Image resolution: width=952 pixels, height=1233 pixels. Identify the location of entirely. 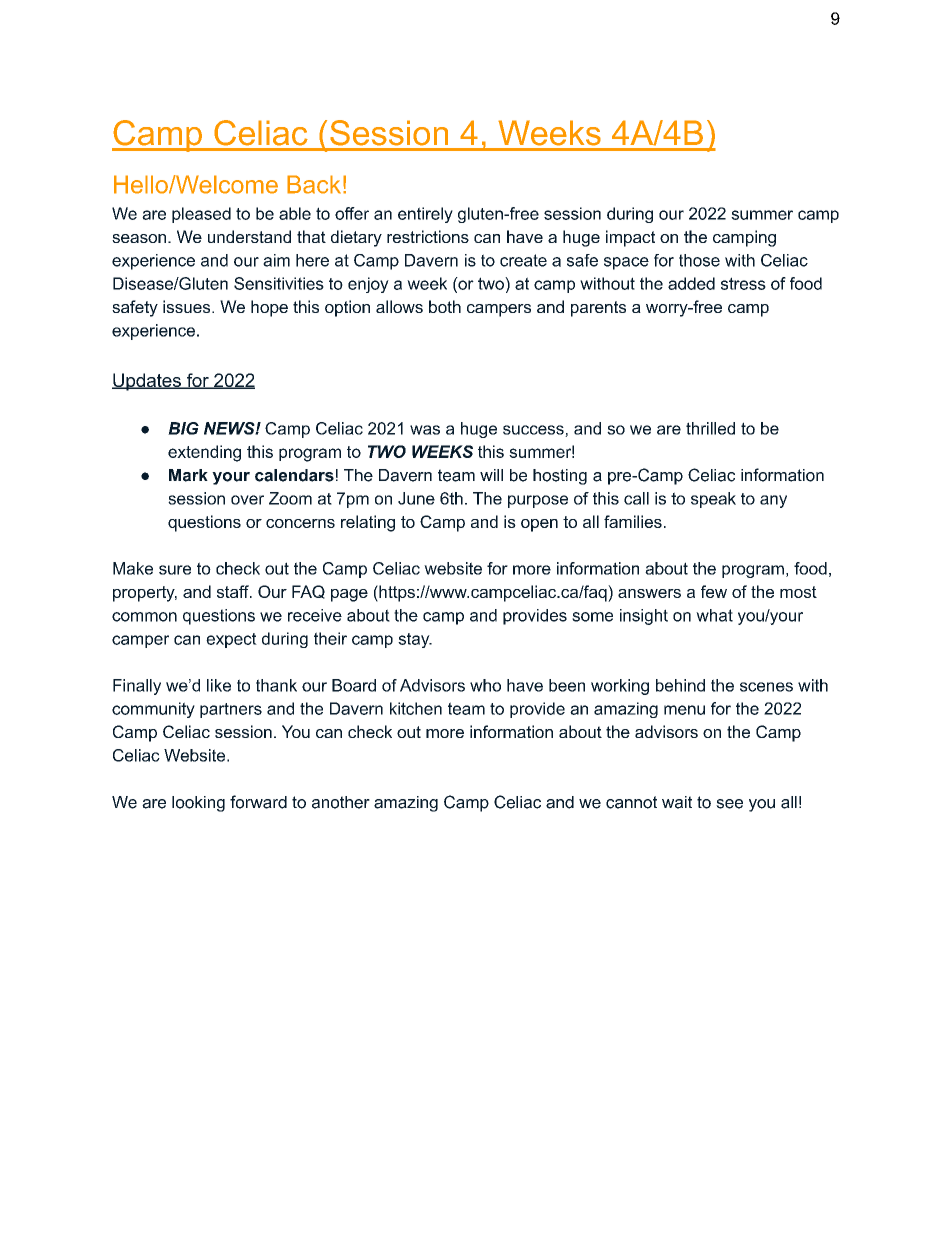
(425, 215).
